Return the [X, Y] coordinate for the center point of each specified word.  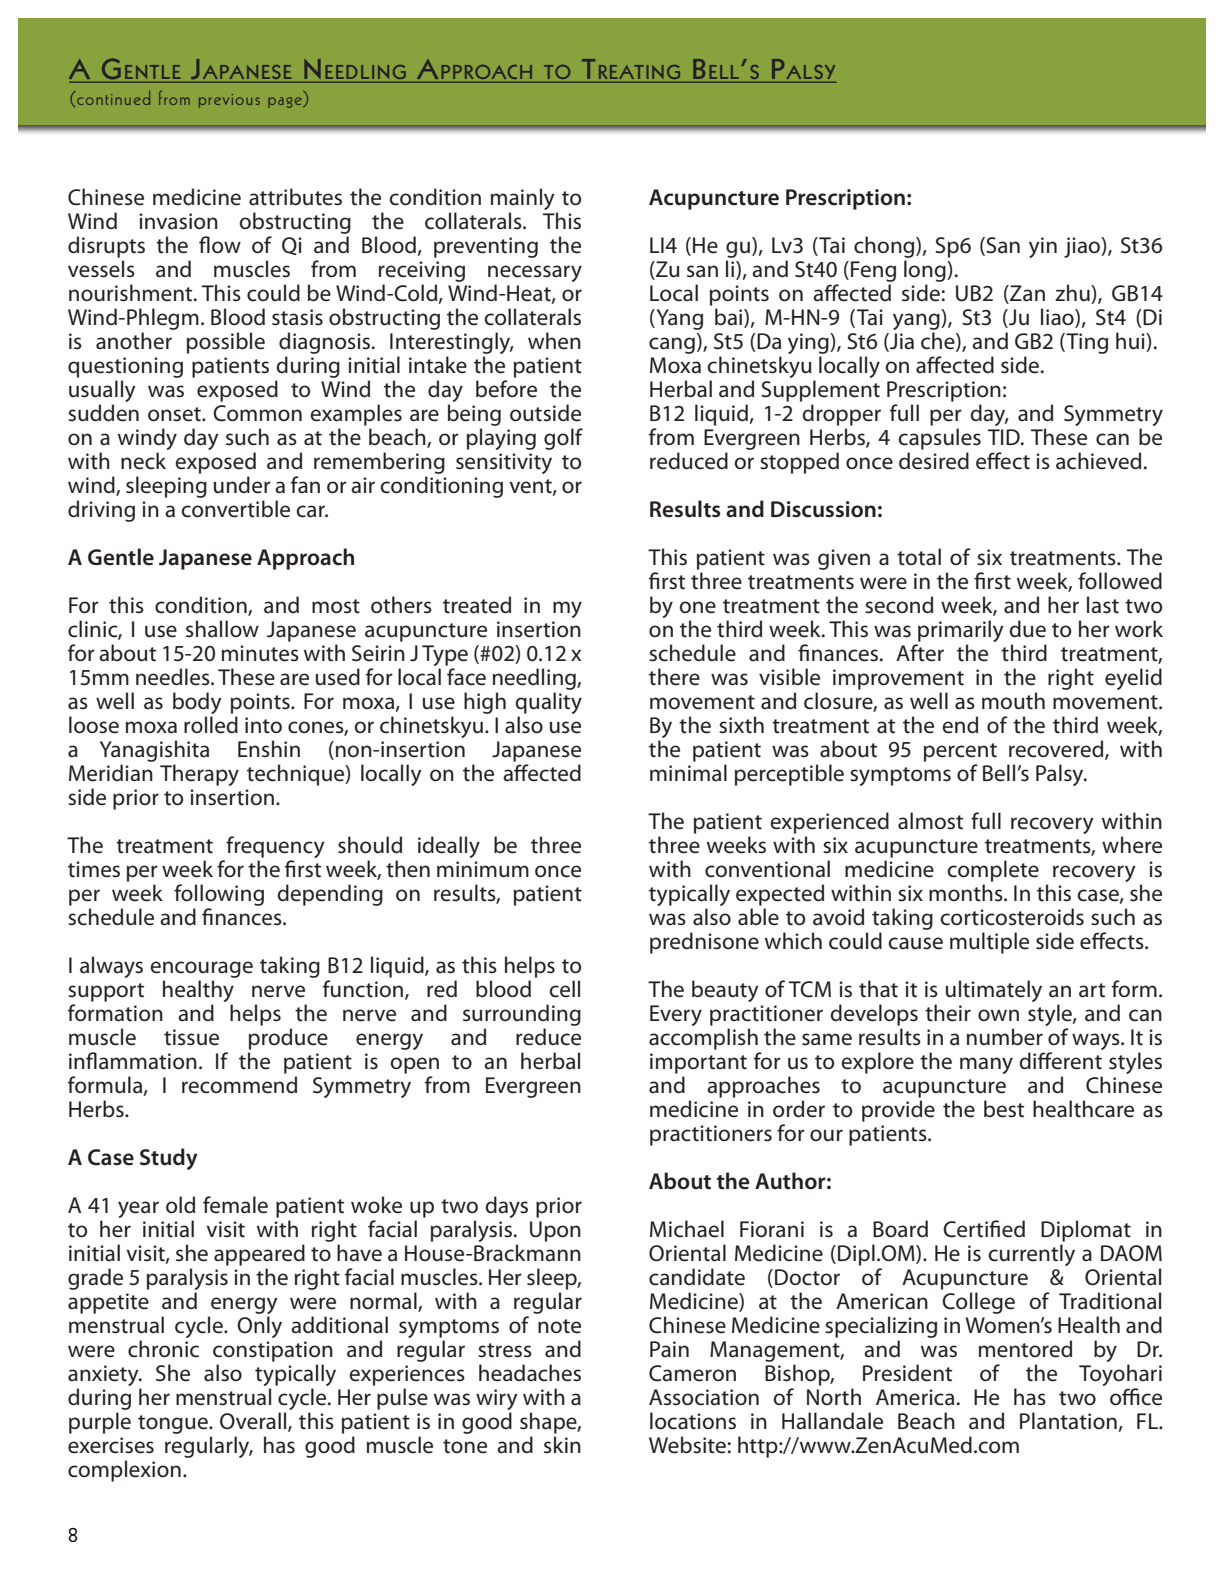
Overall [254, 1422]
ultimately [994, 991]
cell [564, 989]
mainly [523, 199]
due [1027, 629]
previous [229, 101]
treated [477, 605]
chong [885, 247]
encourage [201, 969]
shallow [222, 629]
